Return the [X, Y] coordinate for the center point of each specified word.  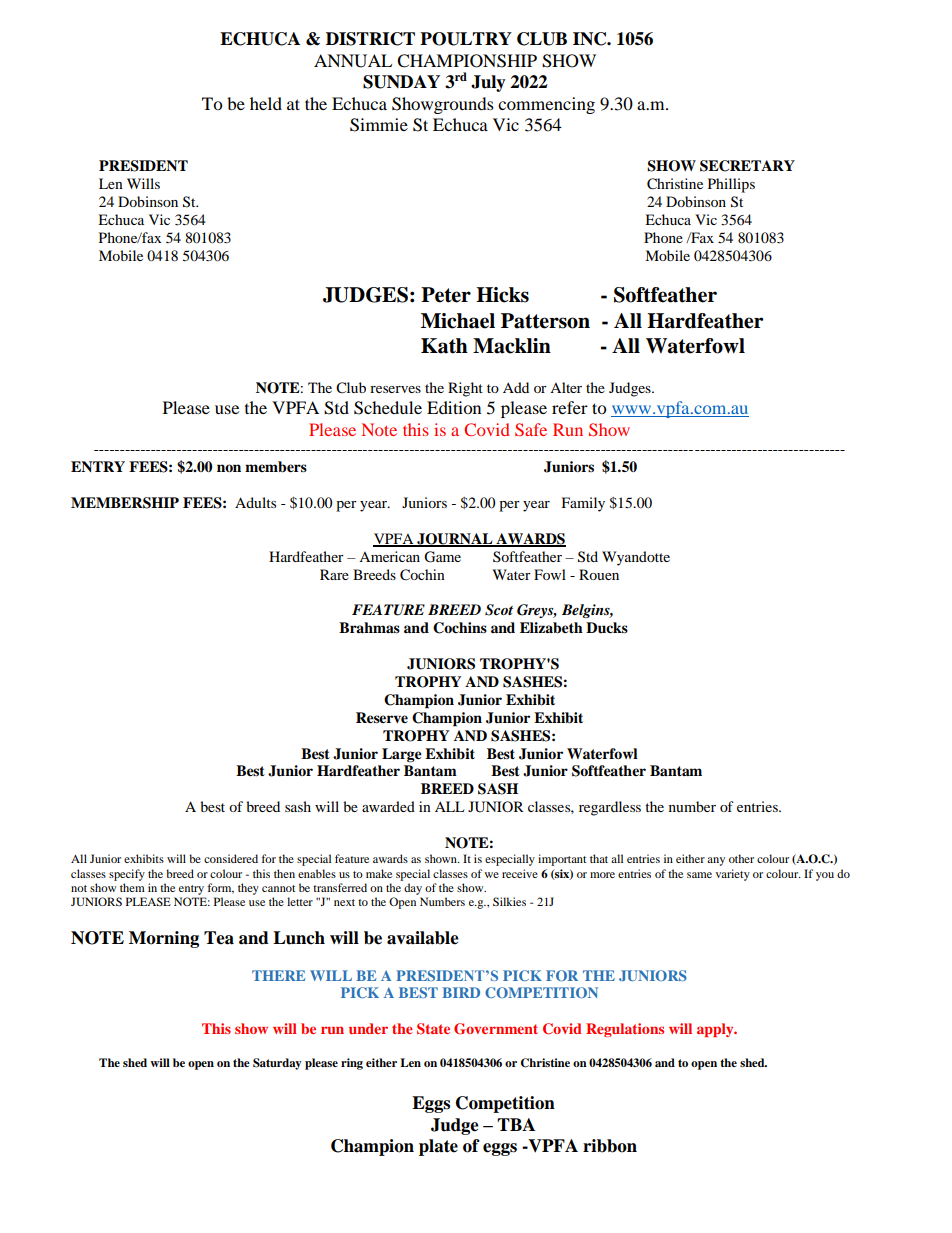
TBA [516, 1124]
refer [570, 407]
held [266, 103]
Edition [454, 407]
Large [402, 755]
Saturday [277, 1064]
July [488, 83]
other [741, 858]
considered [231, 858]
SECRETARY [747, 166]
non [229, 468]
